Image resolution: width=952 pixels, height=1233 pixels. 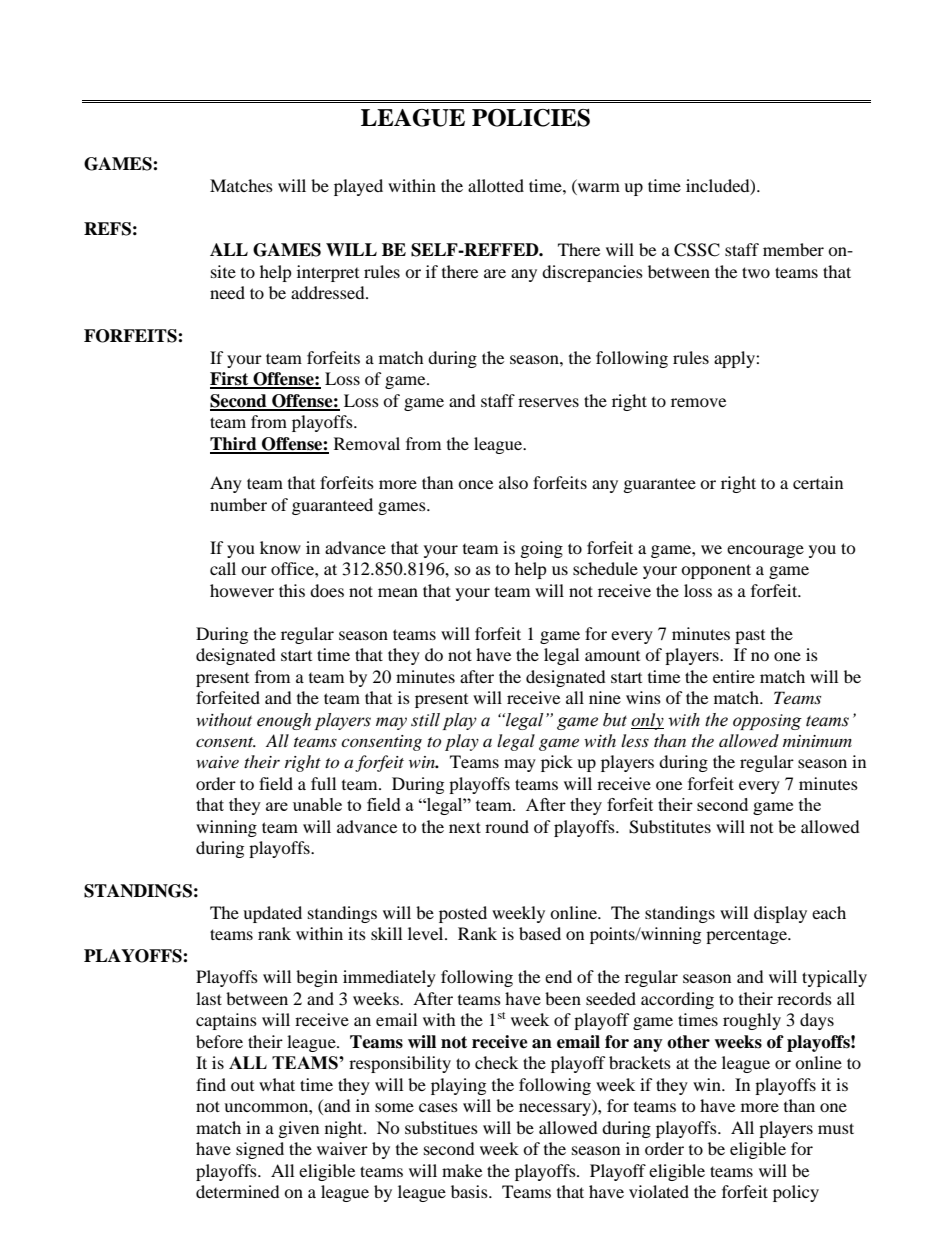 What do you see at coordinates (796, 1193) in the screenshot?
I see `policy` at bounding box center [796, 1193].
